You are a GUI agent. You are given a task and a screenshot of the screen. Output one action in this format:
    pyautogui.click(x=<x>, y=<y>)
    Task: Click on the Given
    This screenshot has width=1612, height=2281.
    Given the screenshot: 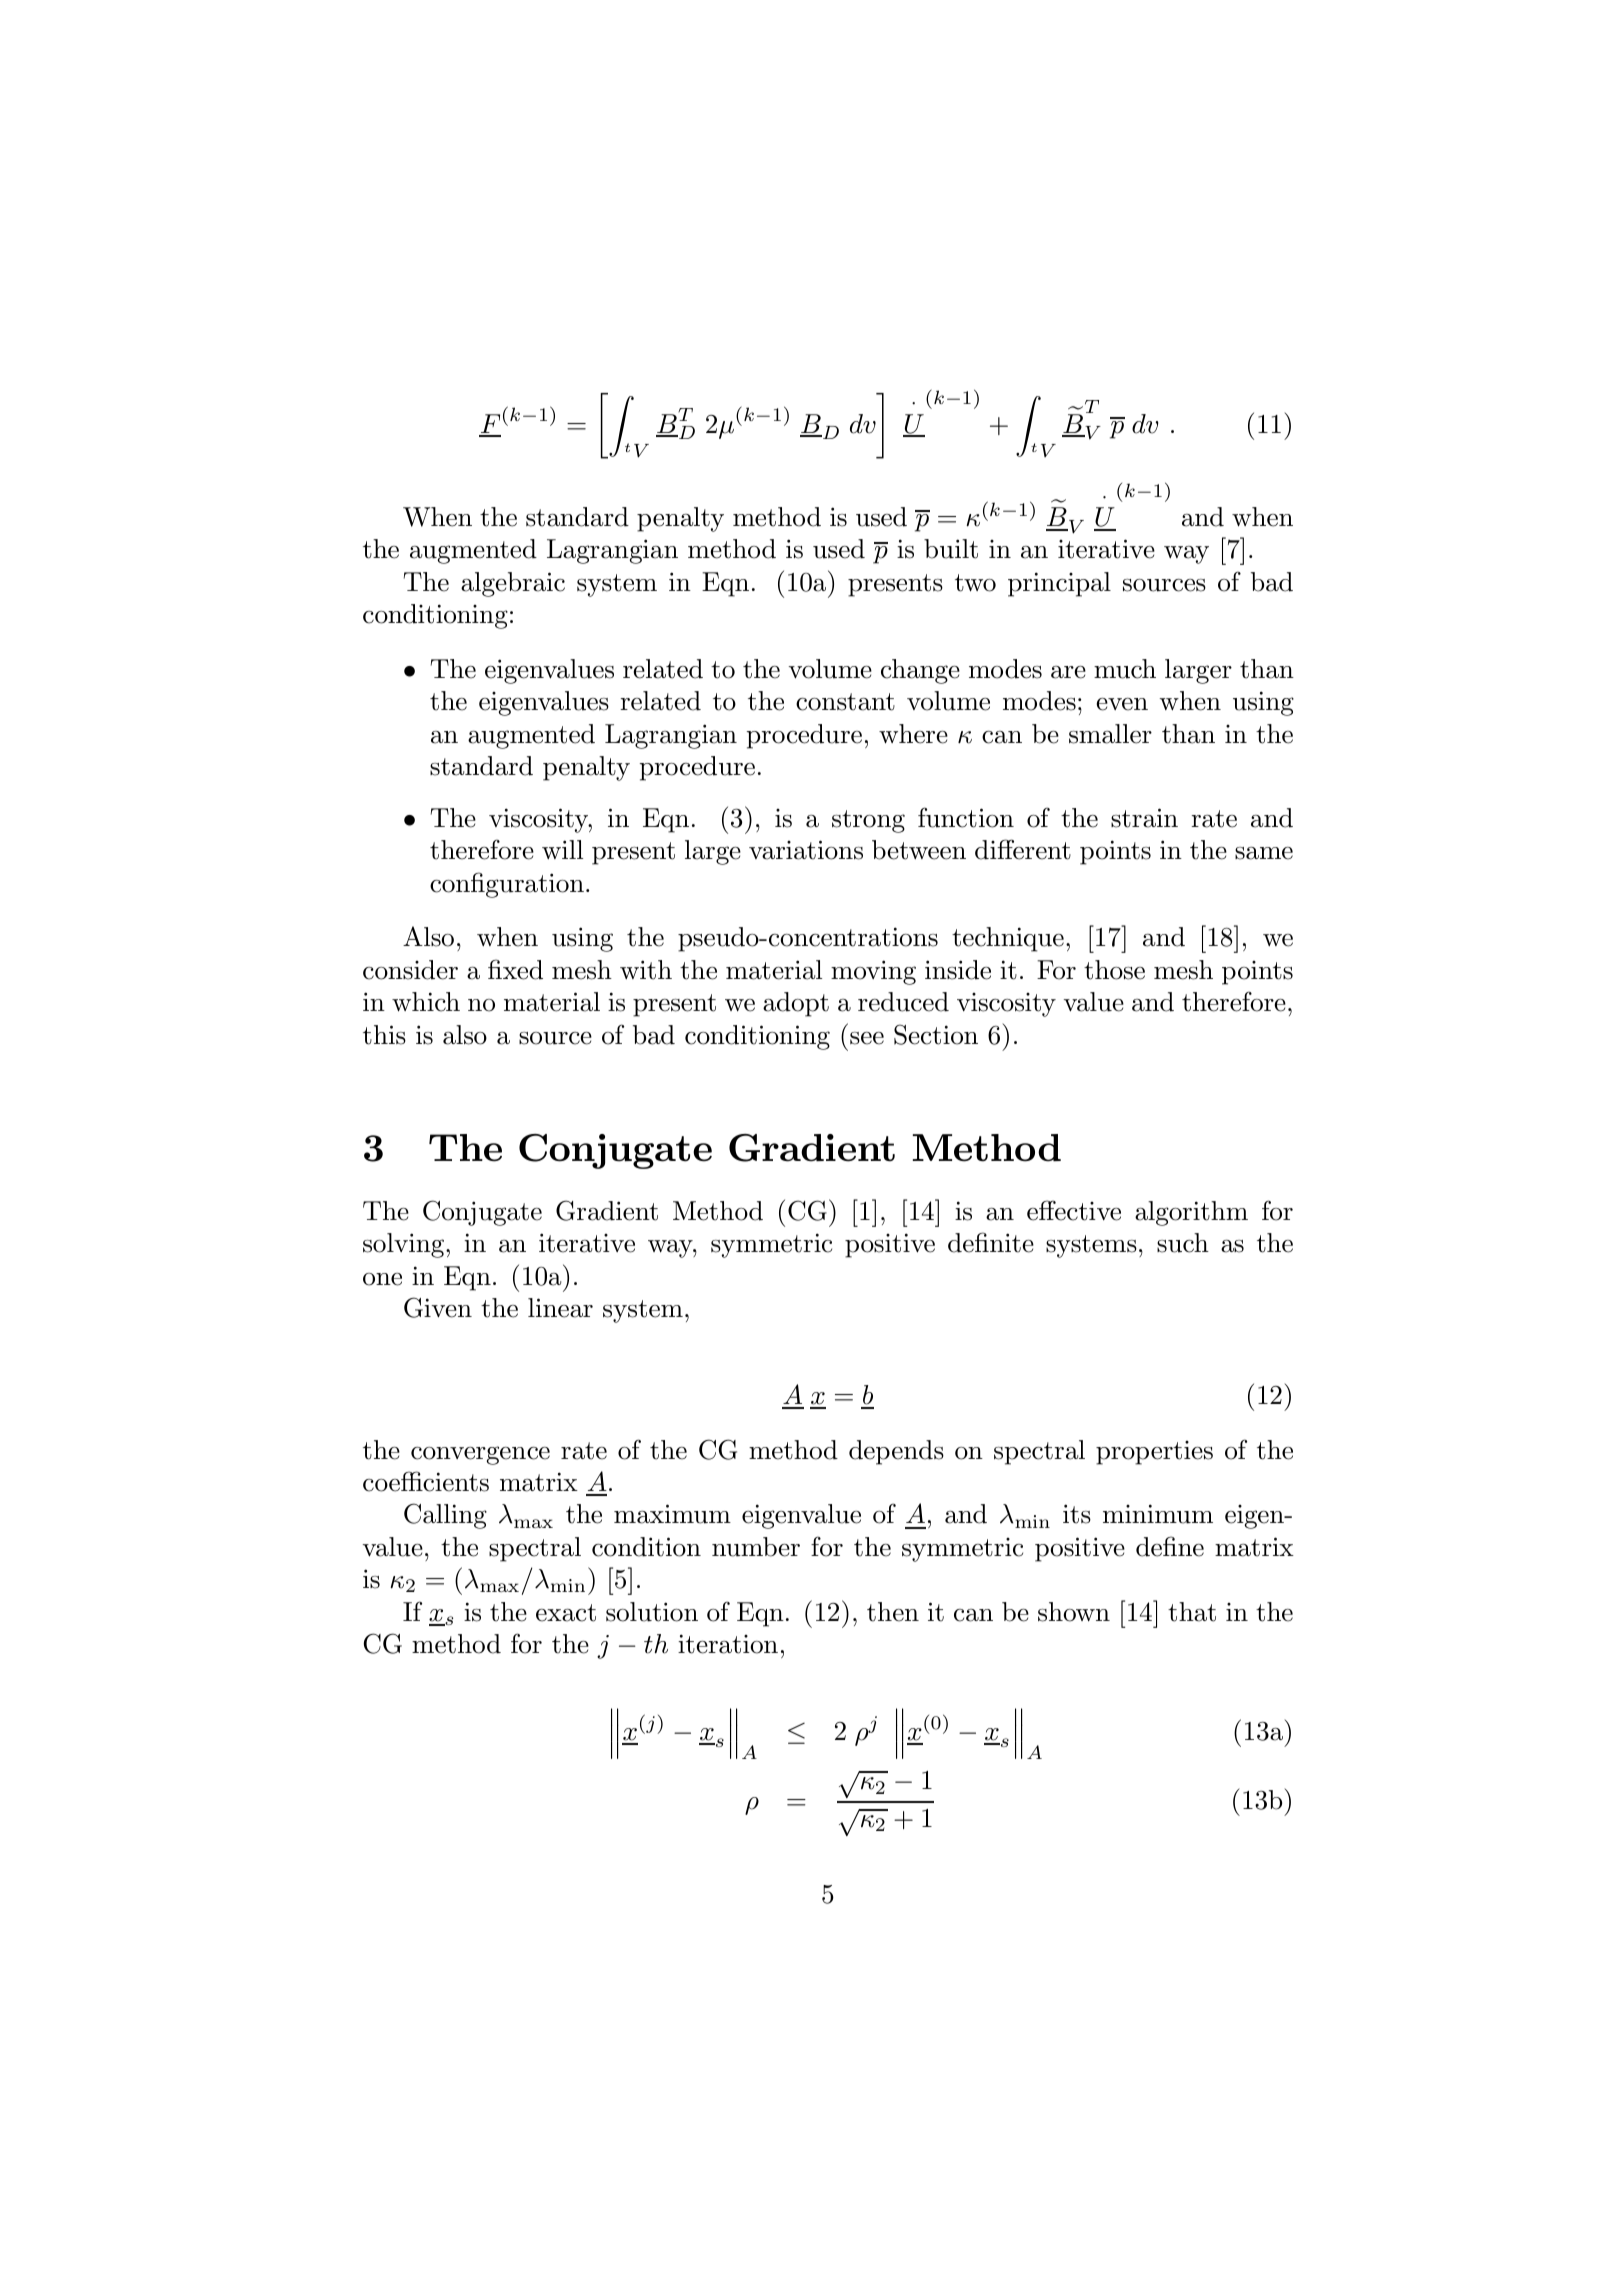 What is the action you would take?
    pyautogui.click(x=438, y=1307)
